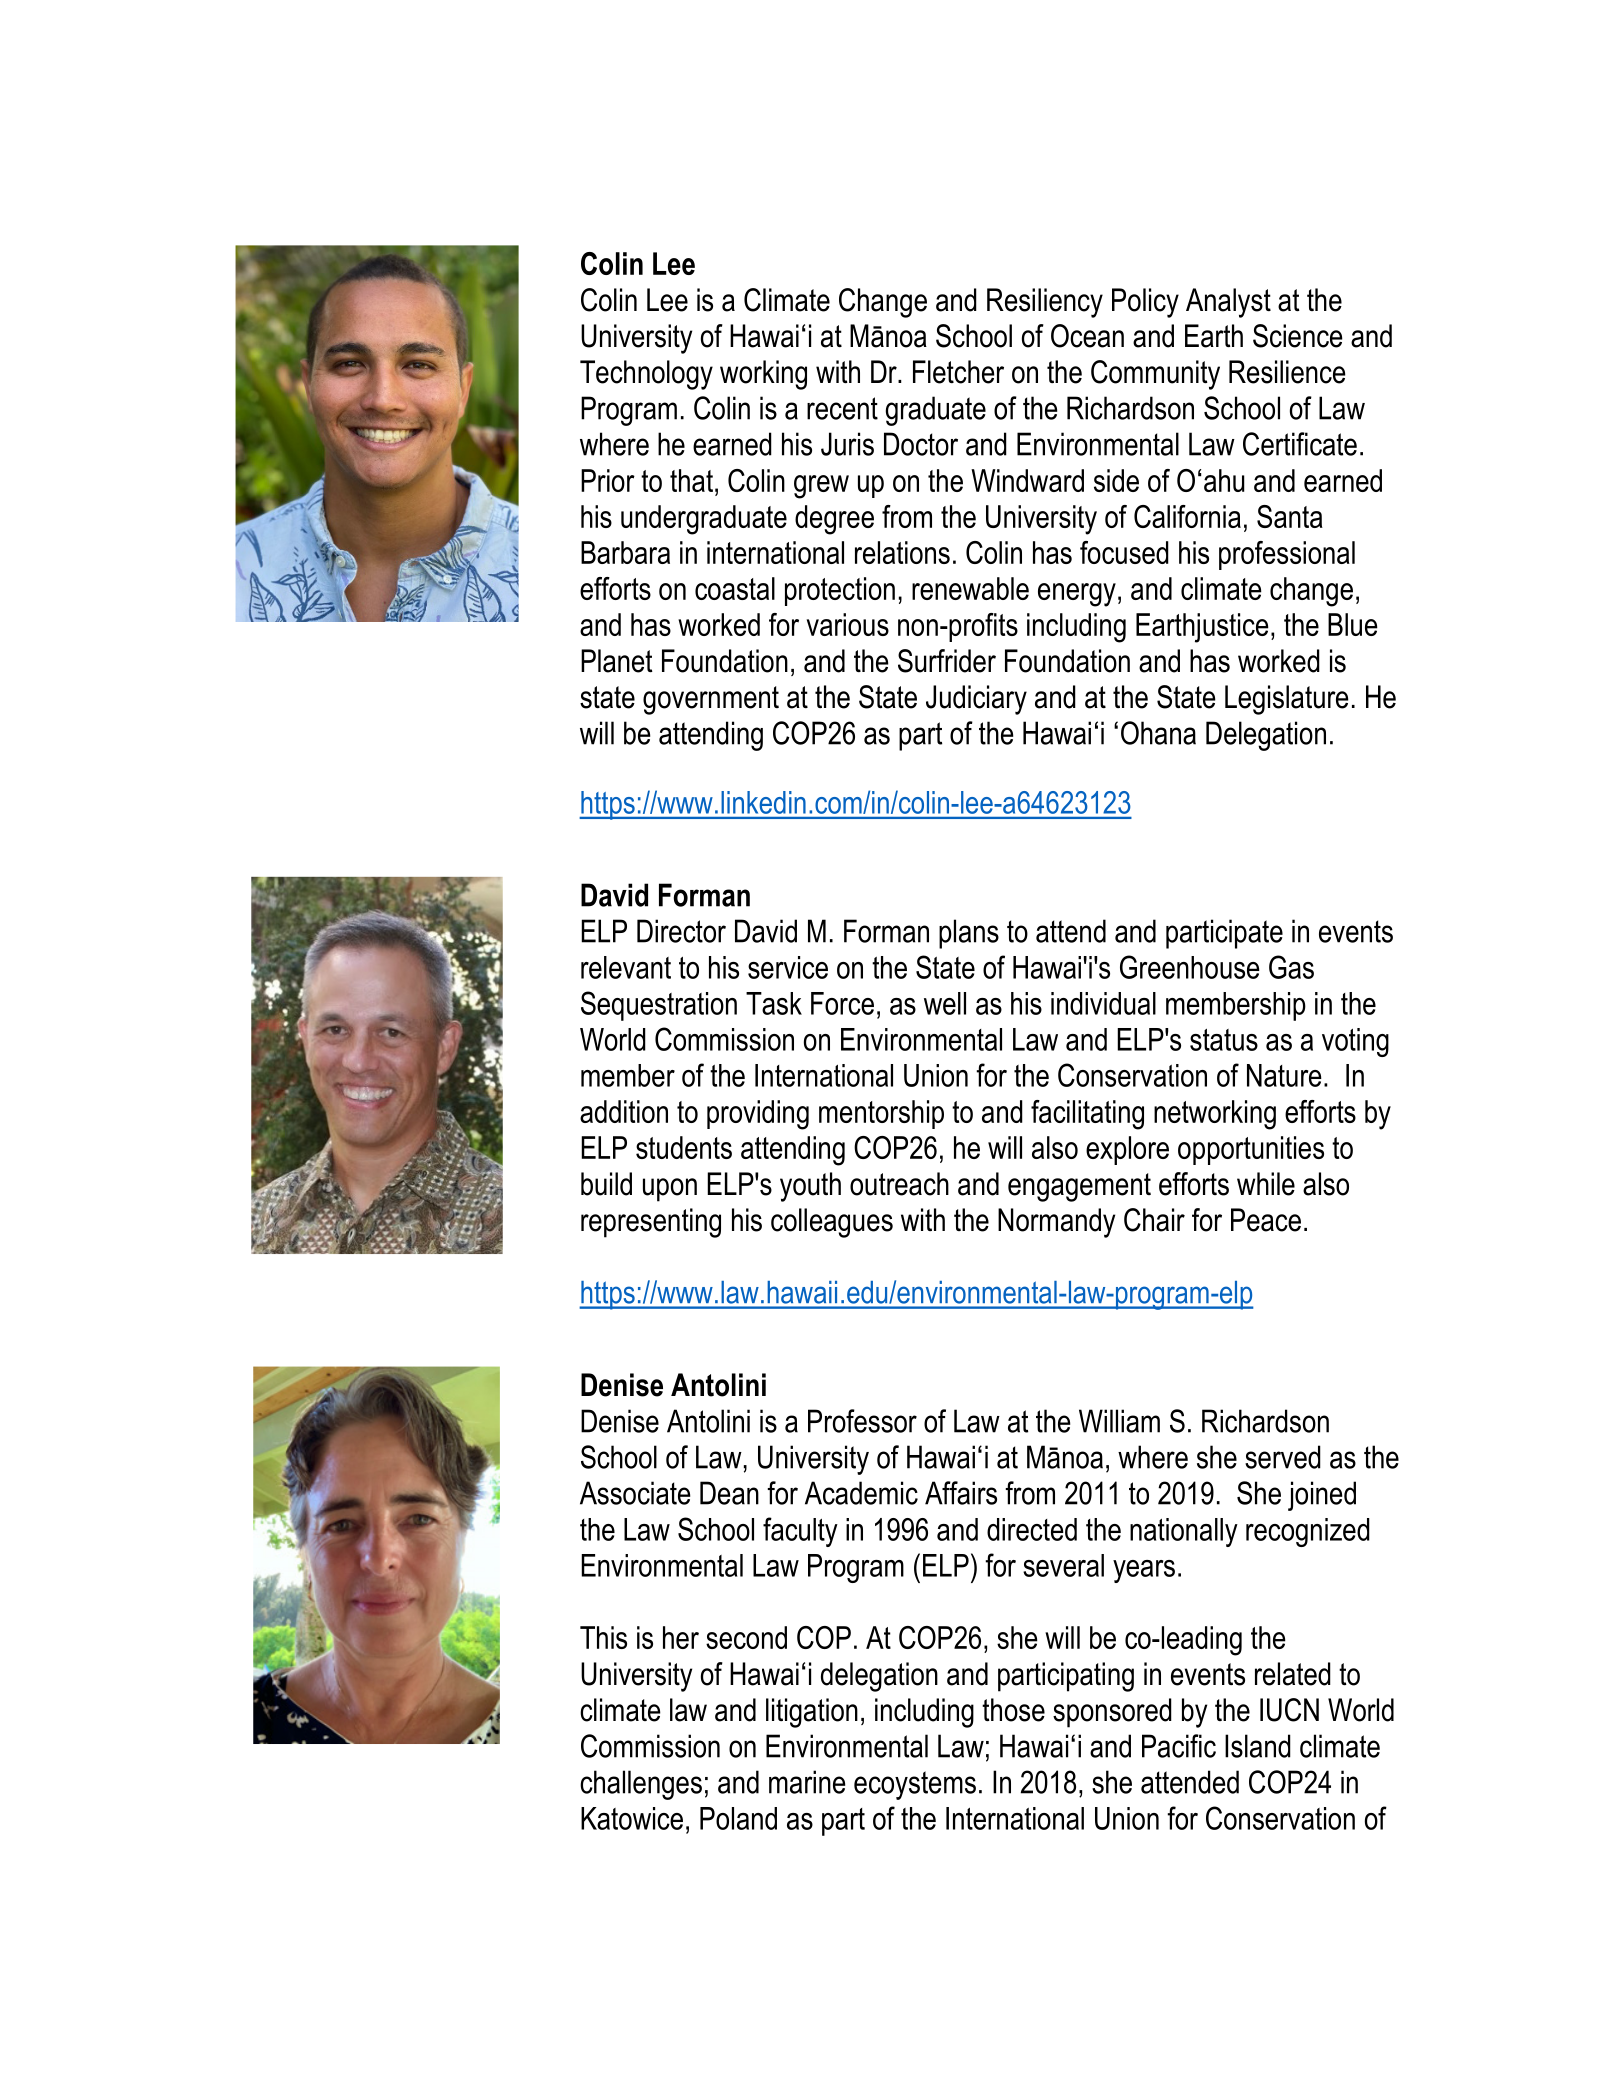 The height and width of the screenshot is (2076, 1604). I want to click on Director, so click(681, 931).
